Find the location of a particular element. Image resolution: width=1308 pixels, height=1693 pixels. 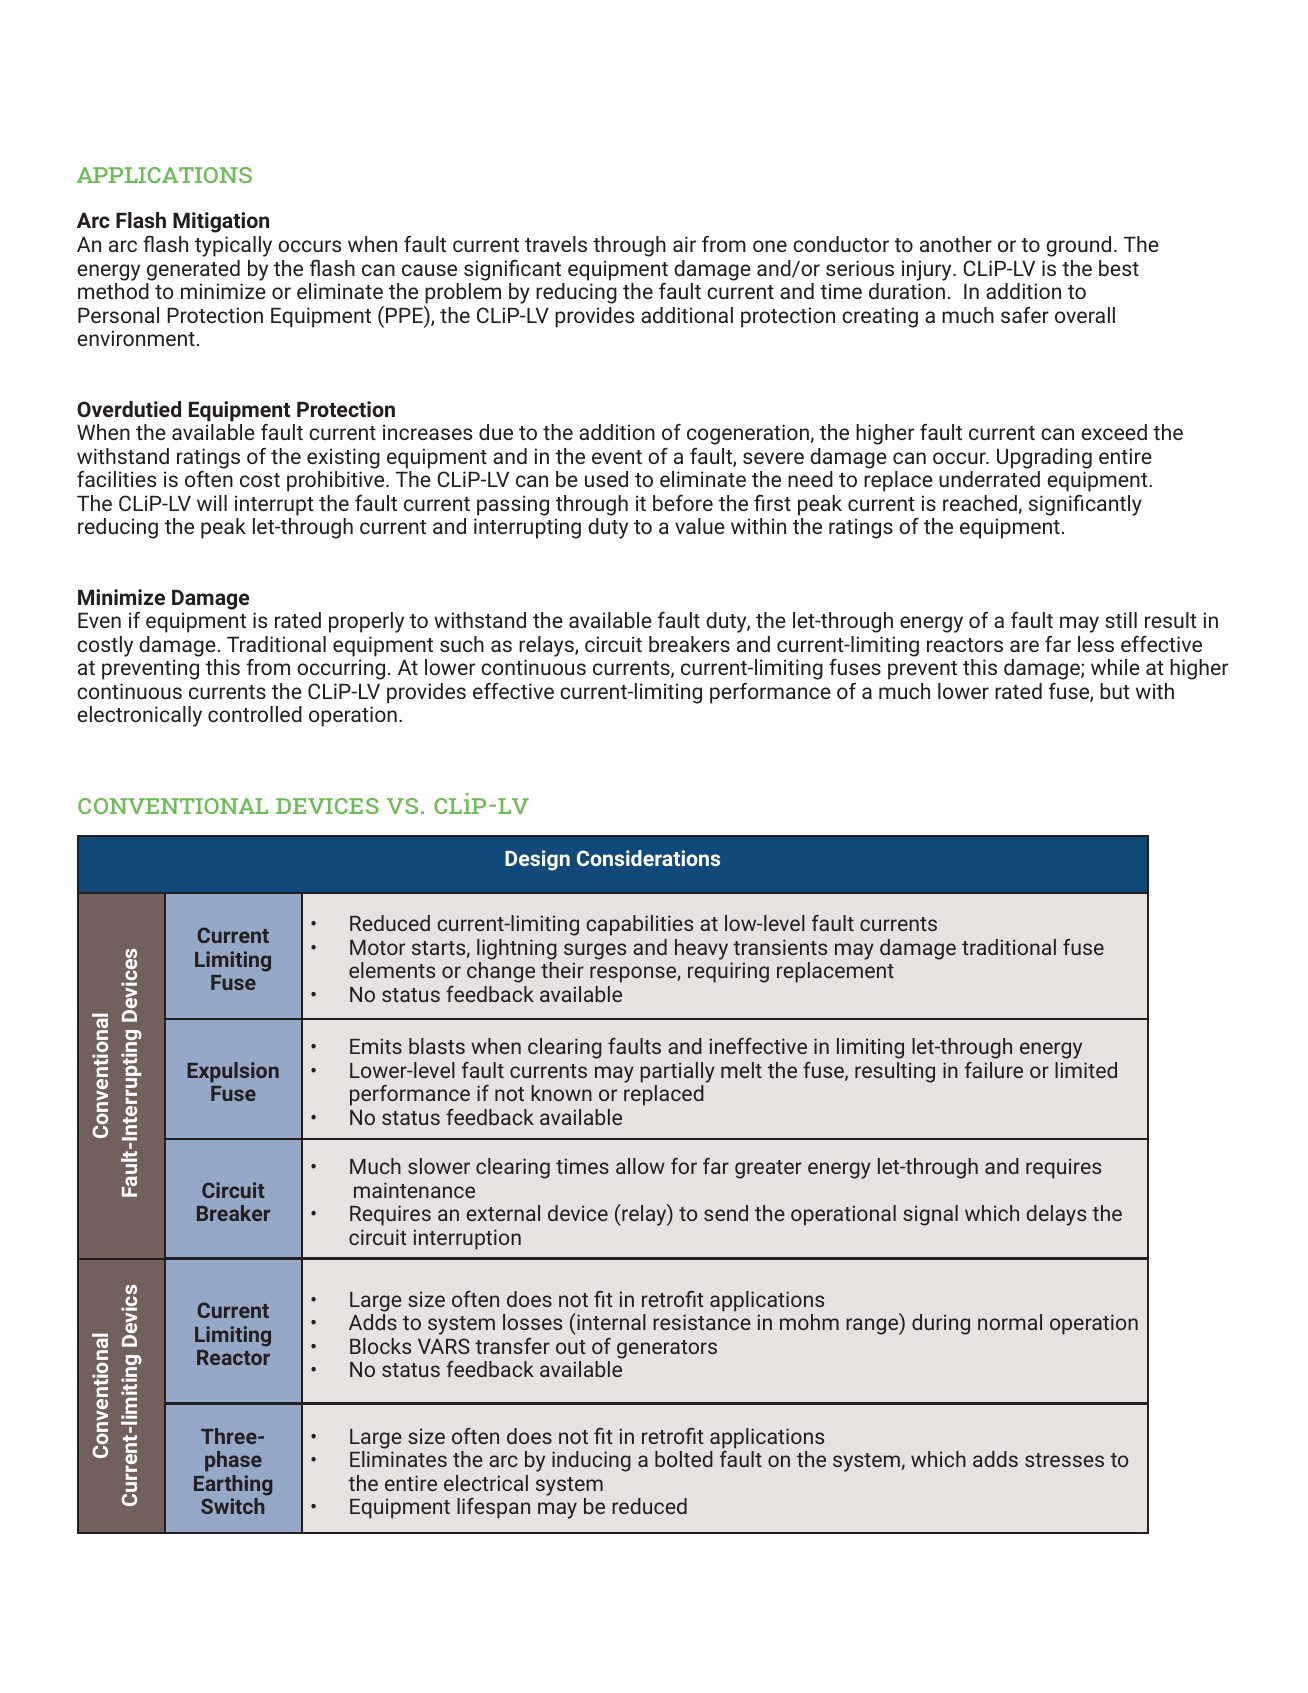

typically is located at coordinates (233, 246).
